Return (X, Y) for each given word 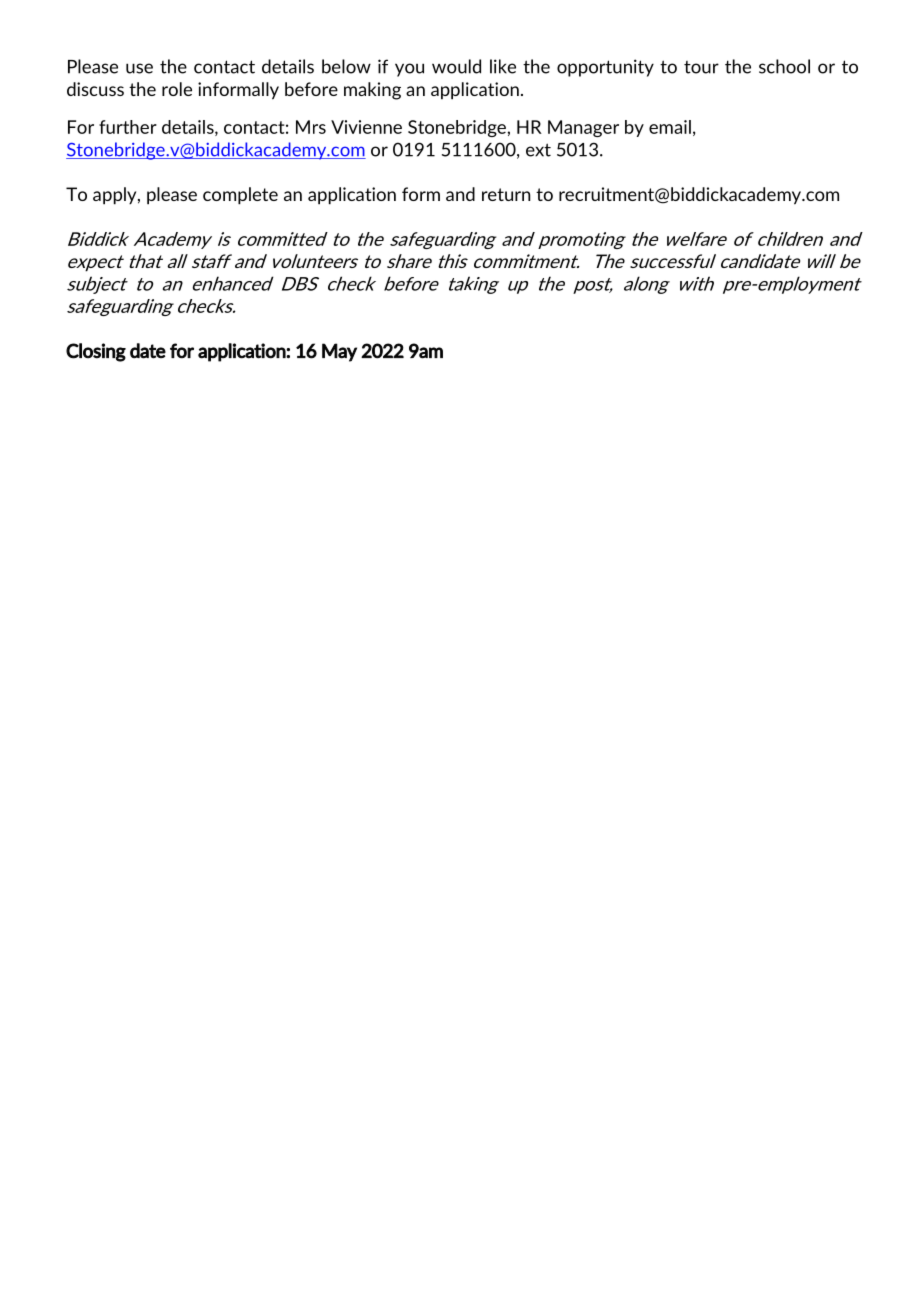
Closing (96, 352)
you (409, 70)
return (506, 194)
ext (538, 150)
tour (701, 67)
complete (240, 196)
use (139, 68)
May (339, 352)
